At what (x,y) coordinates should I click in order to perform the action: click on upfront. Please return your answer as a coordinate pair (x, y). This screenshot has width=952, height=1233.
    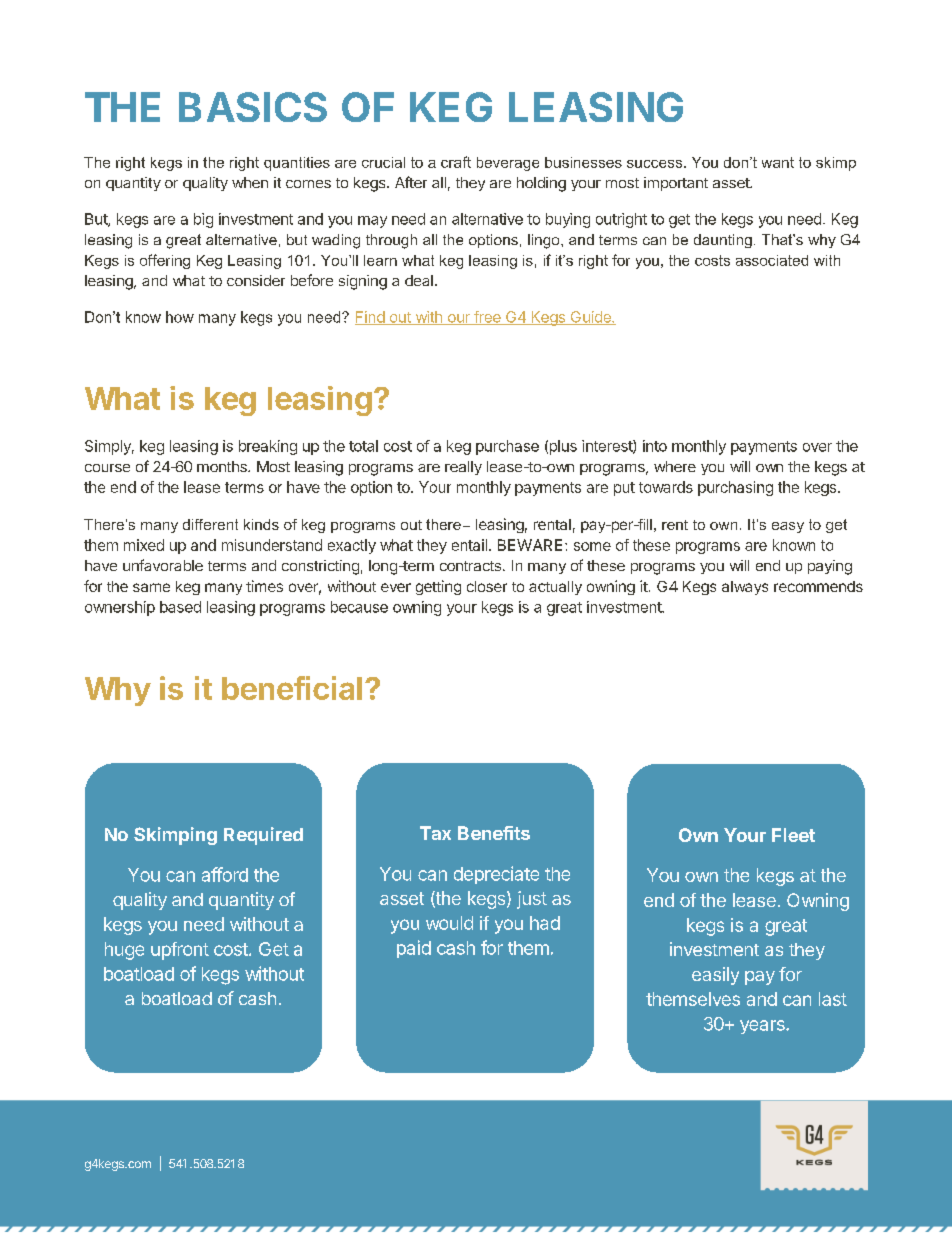
    Looking at the image, I should click on (180, 951).
